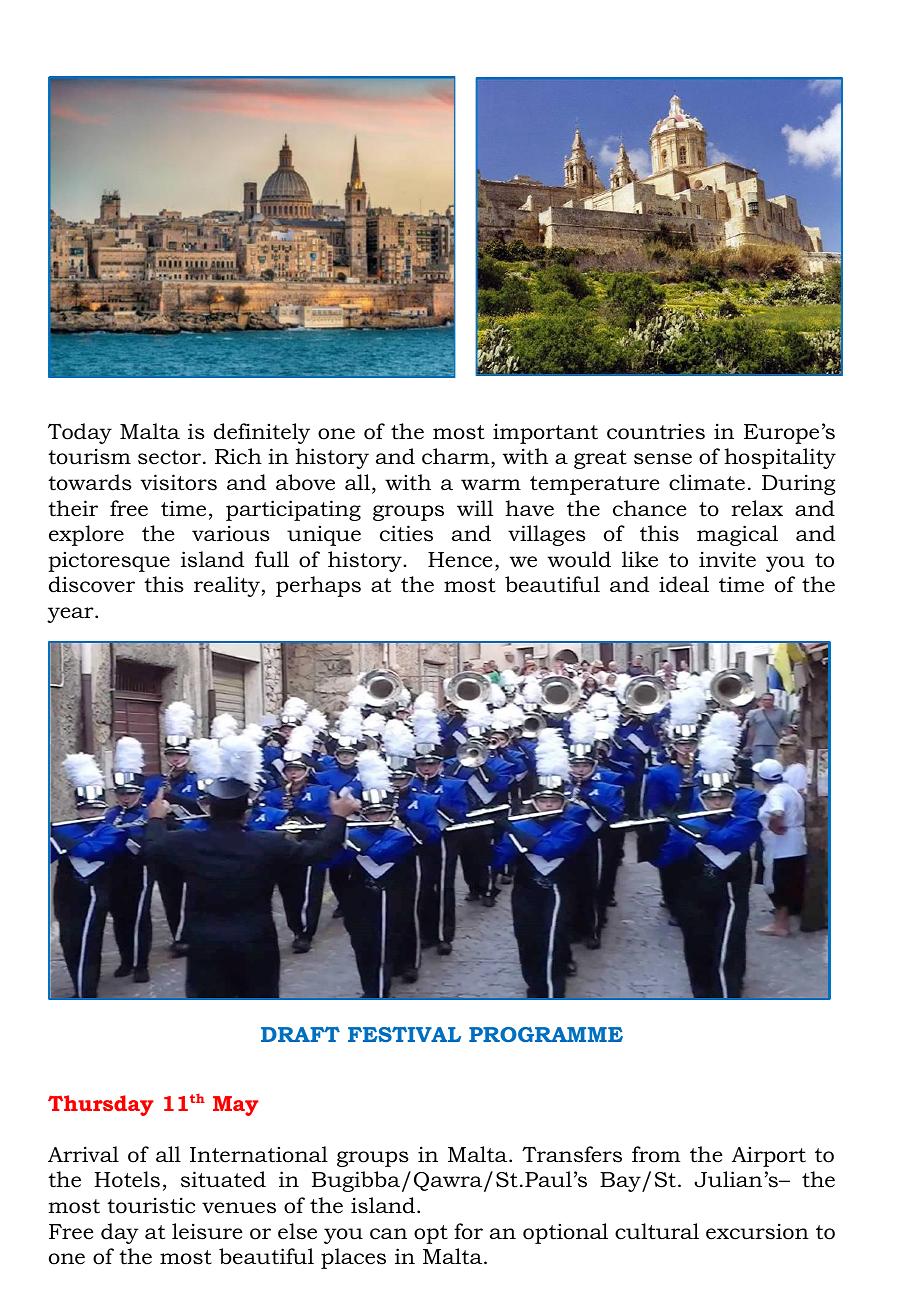 This document has width=924, height=1307. Describe the element at coordinates (207, 1231) in the document. I see `leisure` at that location.
